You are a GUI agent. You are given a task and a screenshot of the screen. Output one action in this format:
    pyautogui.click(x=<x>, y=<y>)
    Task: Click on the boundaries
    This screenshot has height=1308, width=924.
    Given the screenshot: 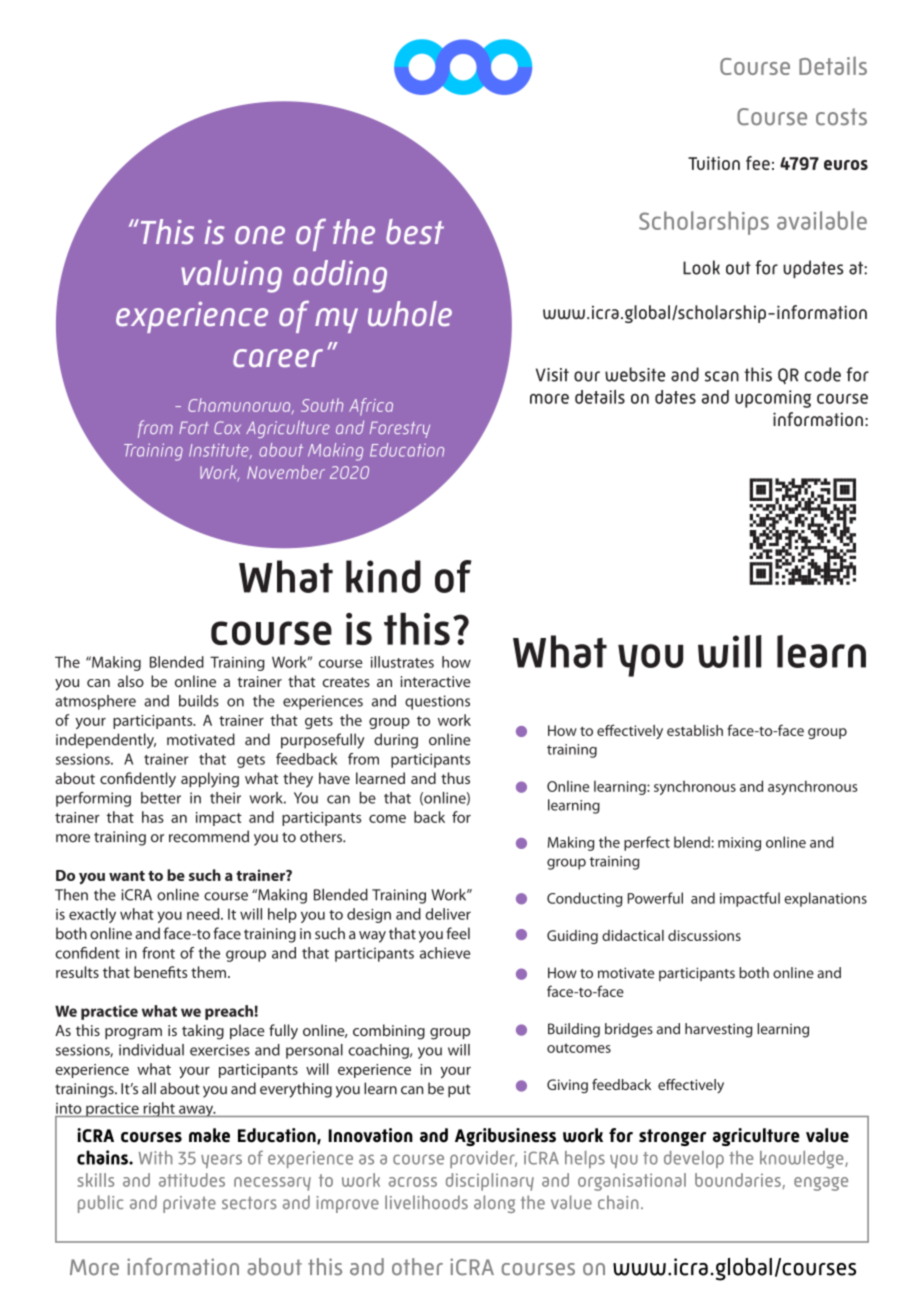 What is the action you would take?
    pyautogui.click(x=738, y=1180)
